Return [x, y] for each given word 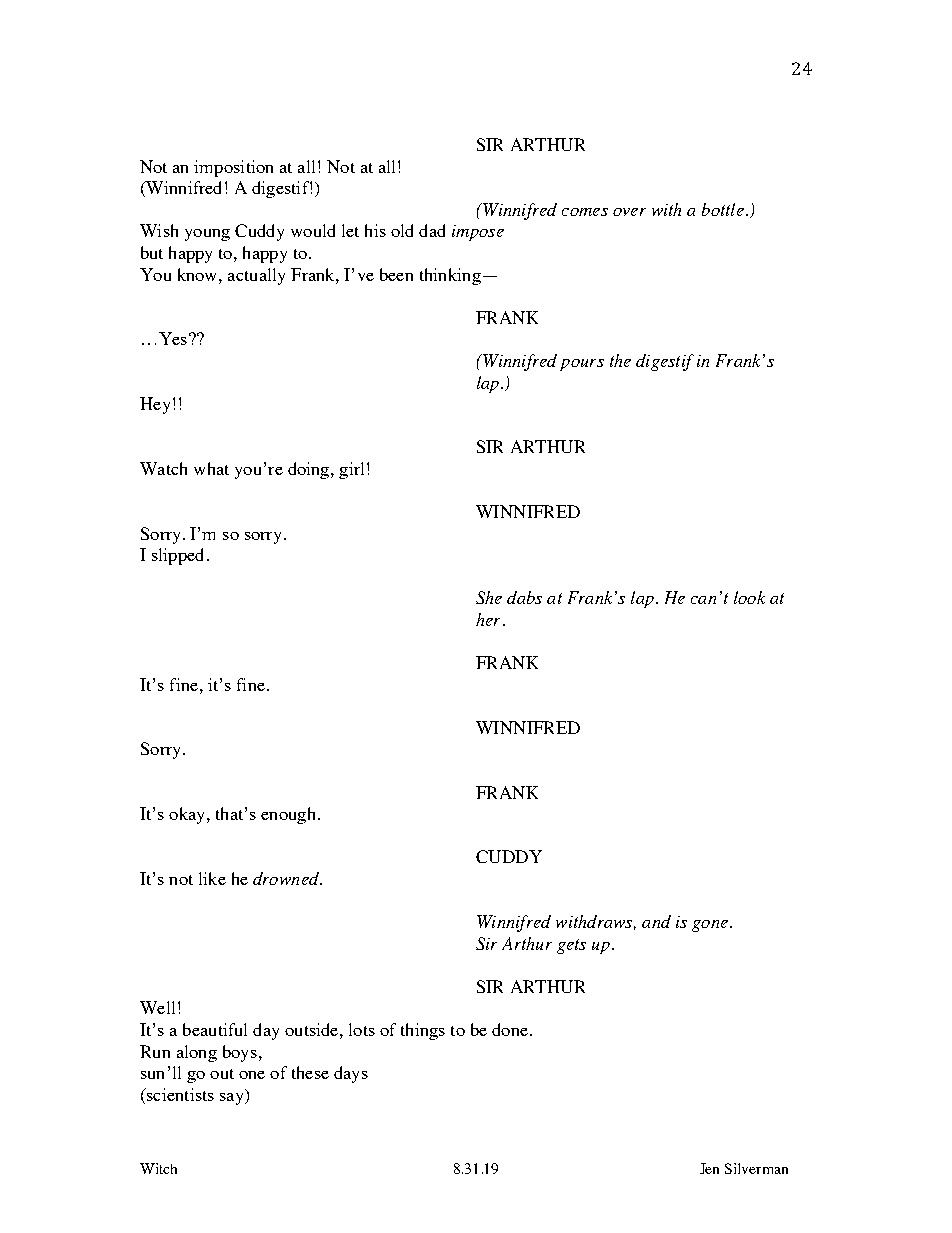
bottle [723, 209]
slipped [177, 556]
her [488, 619]
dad [432, 230]
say [233, 1097]
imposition [233, 168]
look [749, 597]
